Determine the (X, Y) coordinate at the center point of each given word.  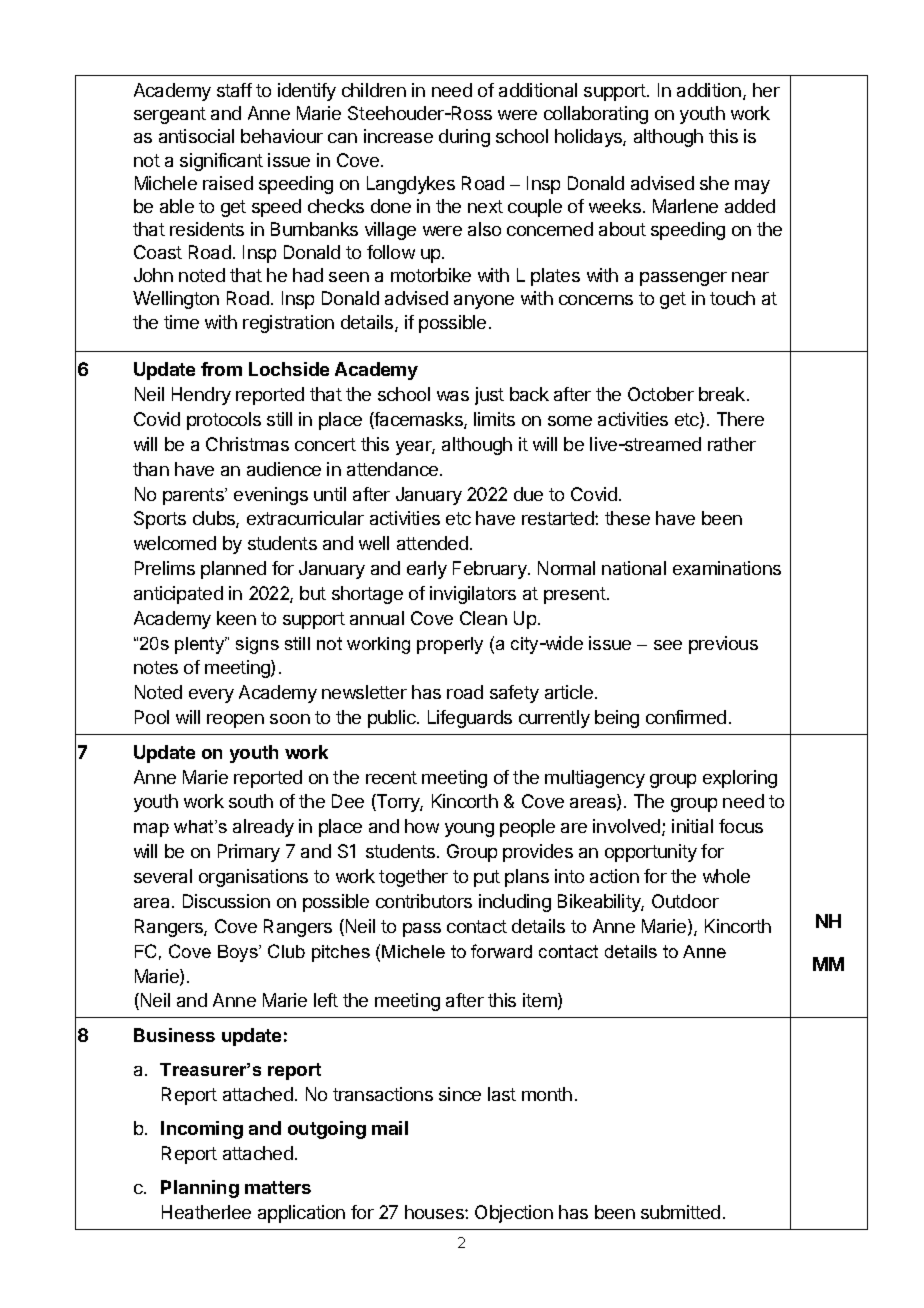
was (453, 396)
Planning (200, 1189)
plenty (201, 645)
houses (435, 1212)
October (661, 394)
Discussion (226, 901)
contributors (424, 901)
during (464, 138)
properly (450, 645)
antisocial (196, 136)
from (221, 369)
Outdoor (685, 901)
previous (723, 645)
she (714, 183)
